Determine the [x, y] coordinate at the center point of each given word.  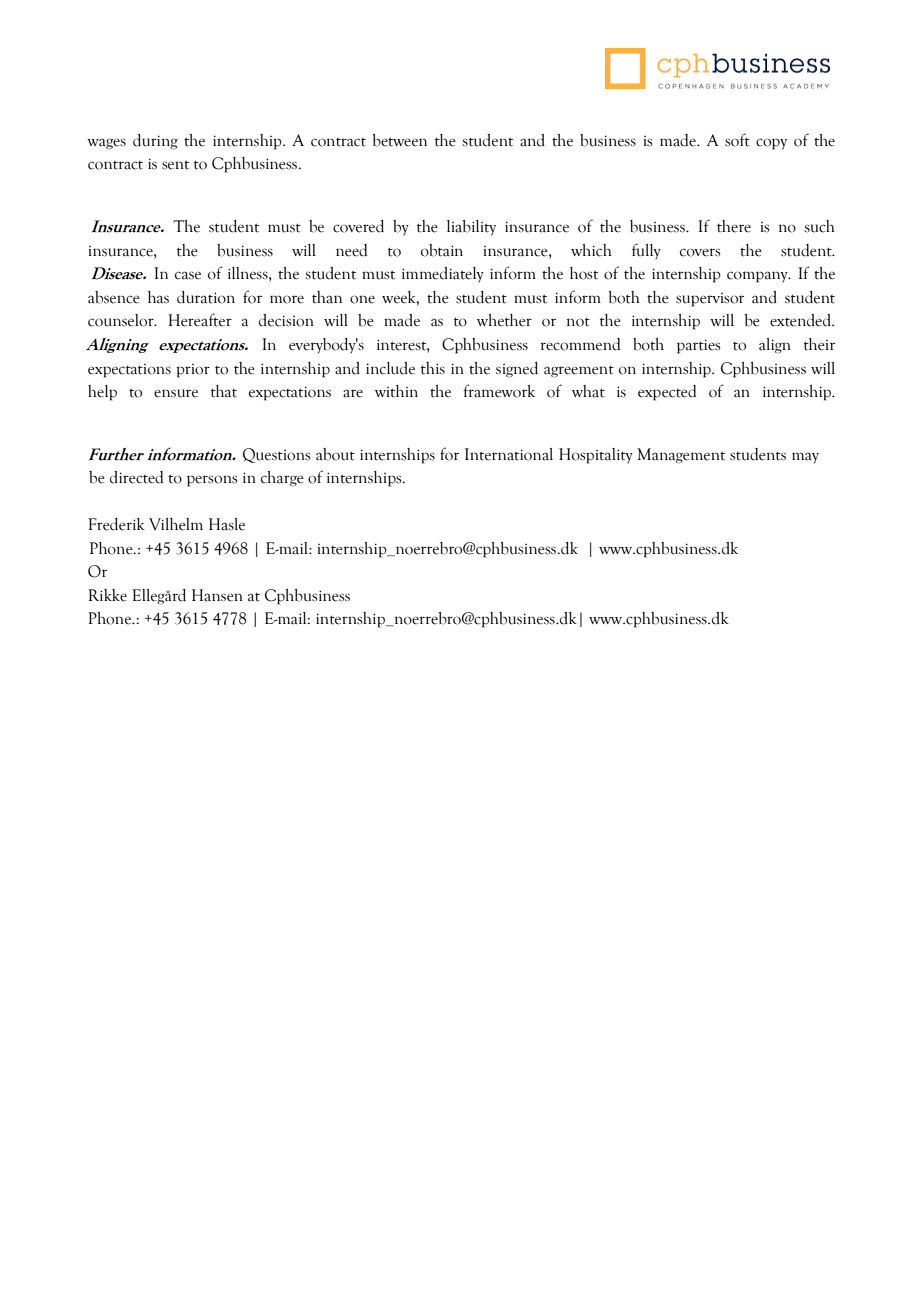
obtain [442, 250]
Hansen [217, 595]
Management [681, 456]
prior [193, 371]
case [188, 275]
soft [737, 140]
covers [700, 252]
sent [175, 165]
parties [698, 346]
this [433, 368]
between [399, 140]
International [509, 454]
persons [212, 481]
